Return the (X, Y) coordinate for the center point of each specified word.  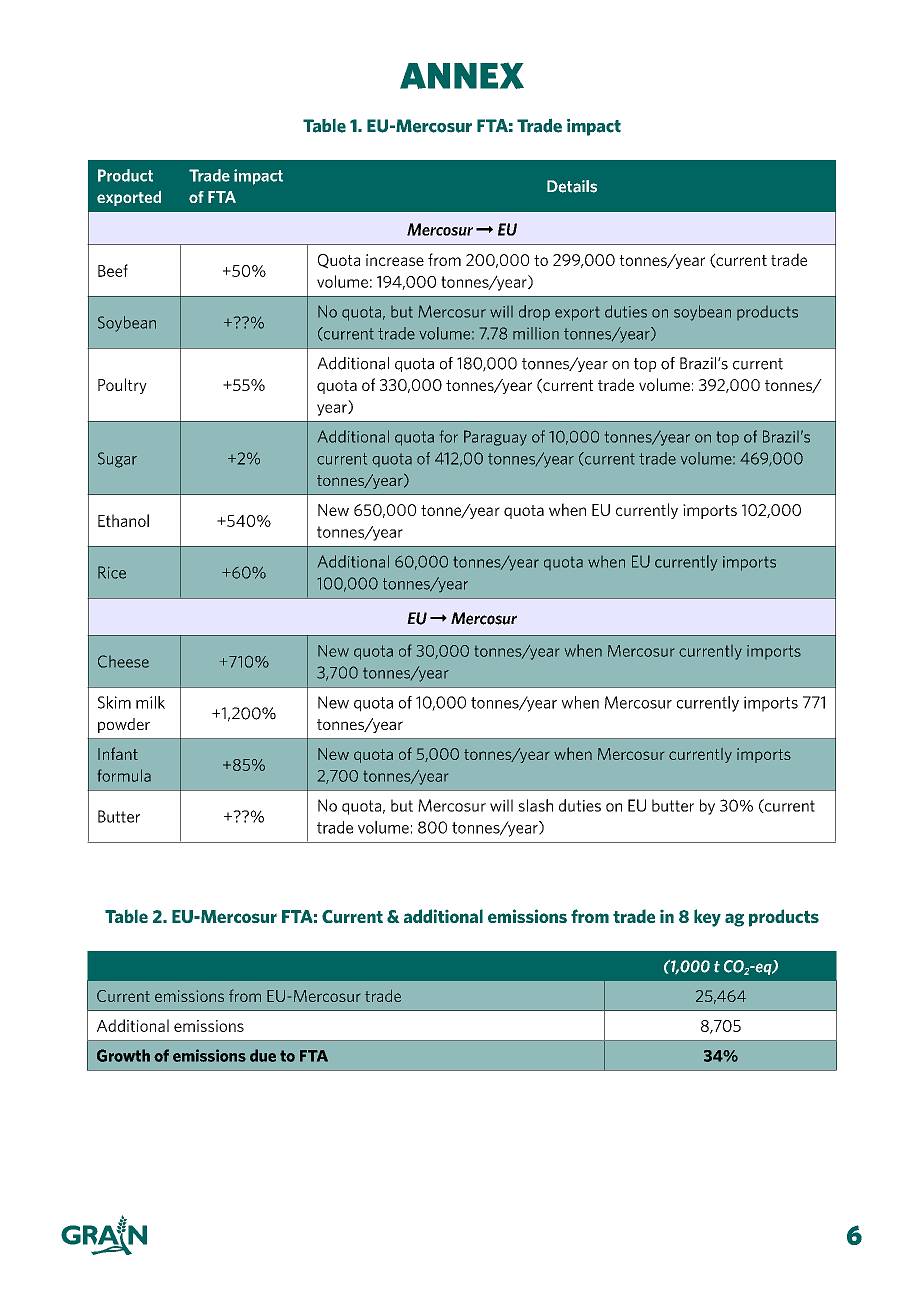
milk (150, 702)
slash (536, 805)
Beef (113, 270)
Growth (123, 1055)
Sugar (117, 460)
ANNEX (462, 76)
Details (572, 186)
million (536, 333)
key (707, 918)
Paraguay (495, 438)
